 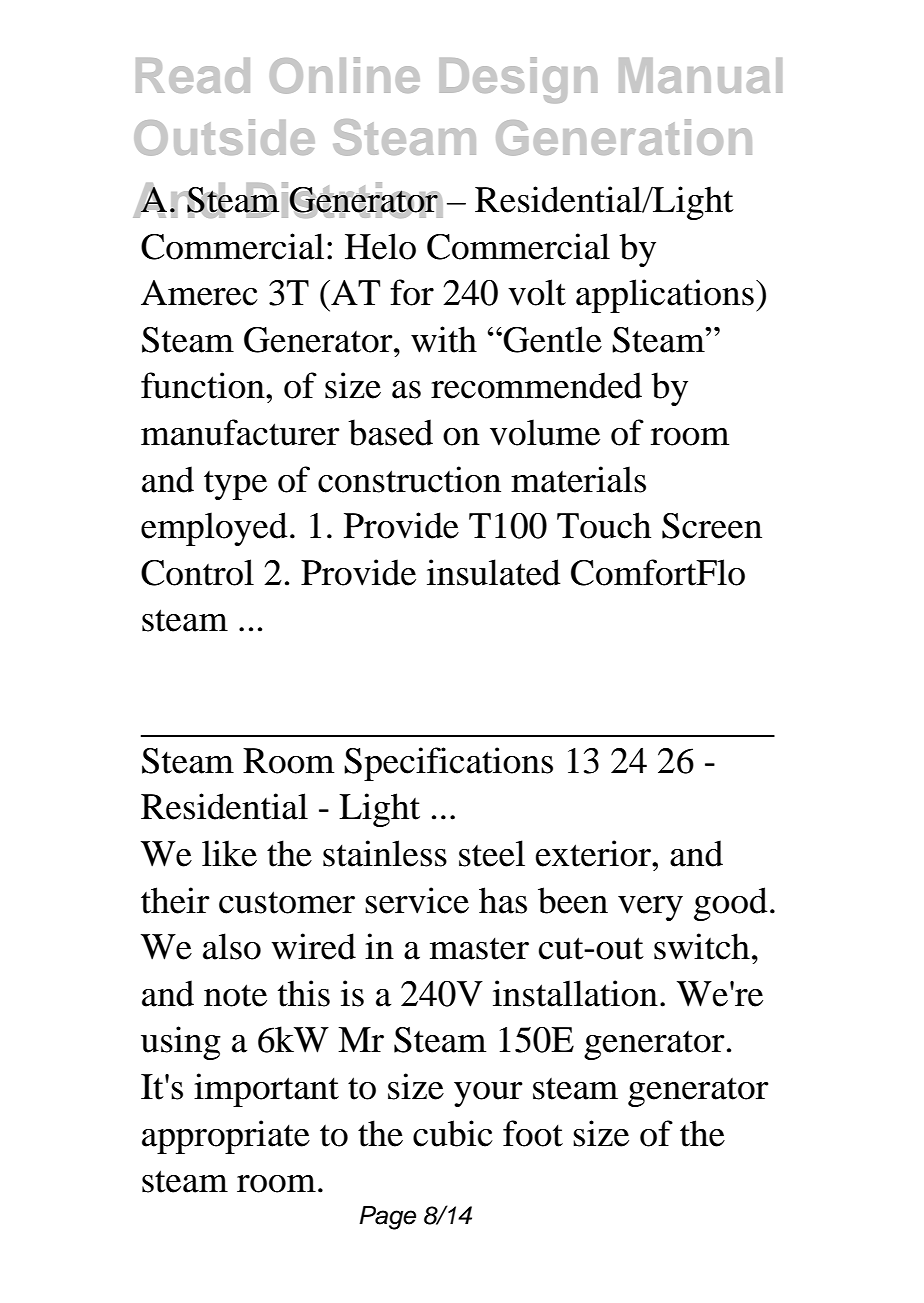 What do you see at coordinates (494, 572) in the image?
I see `insulated` at bounding box center [494, 572].
